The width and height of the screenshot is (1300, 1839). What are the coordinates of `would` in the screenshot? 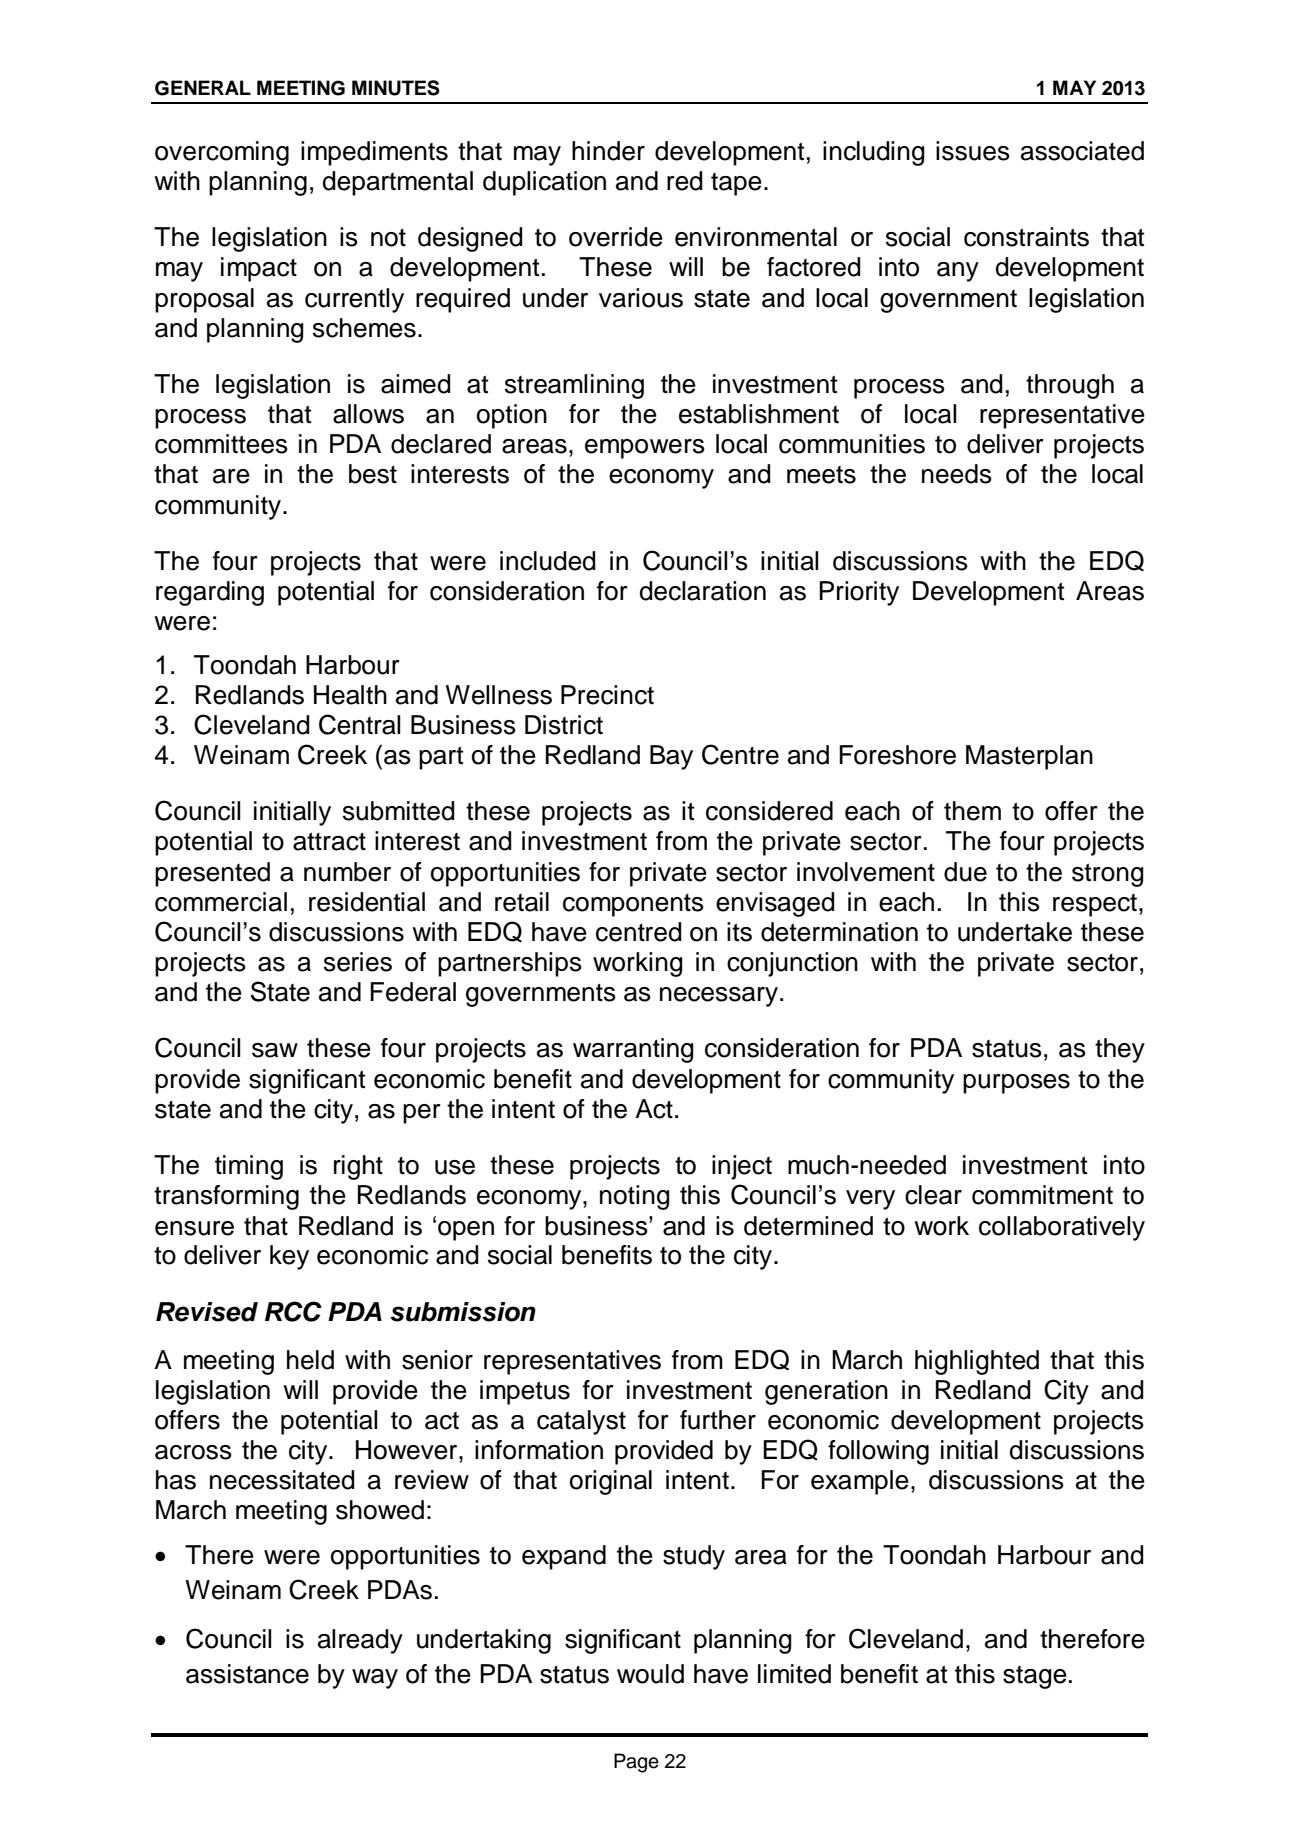 It's located at (650, 1674).
